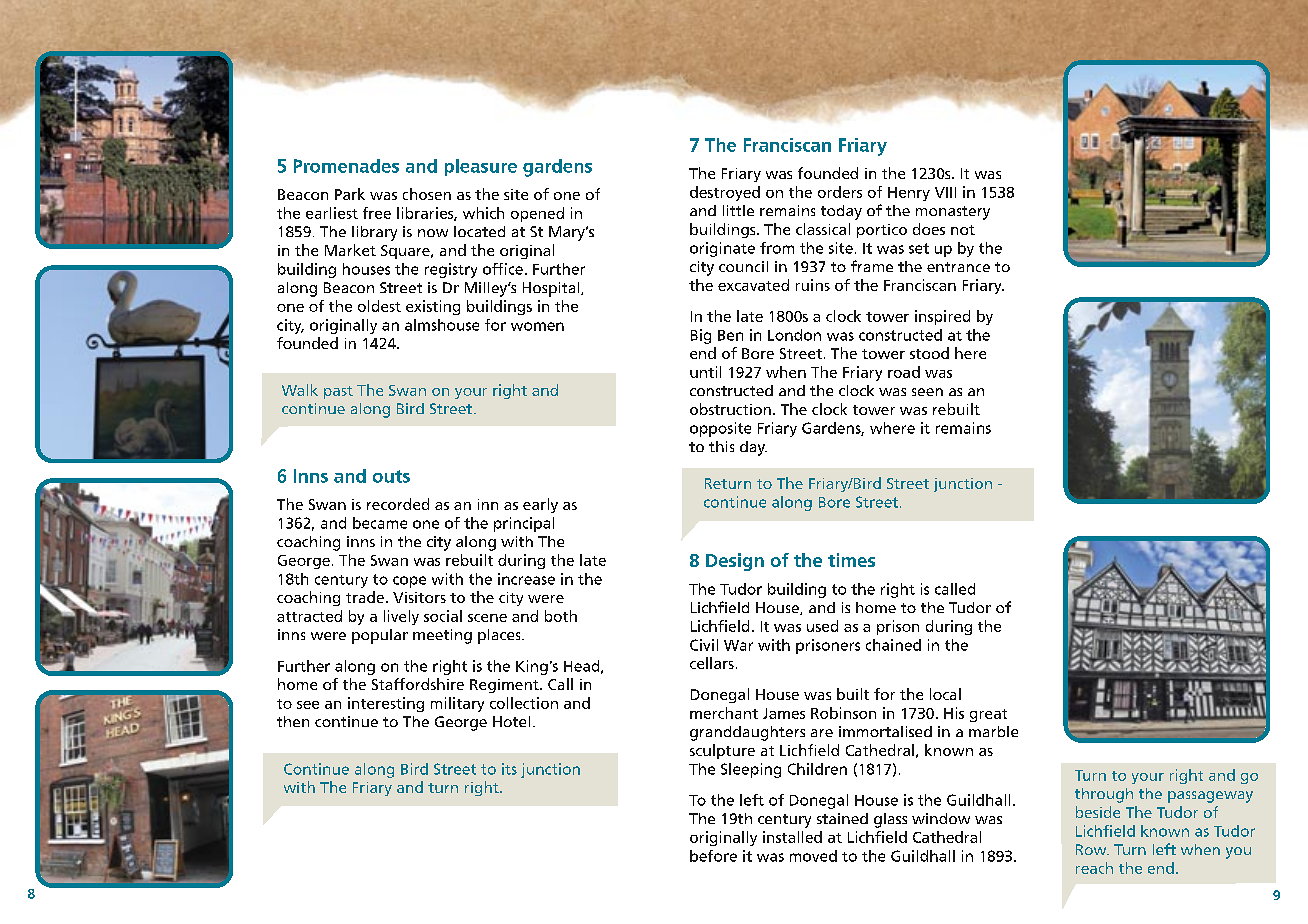 The image size is (1308, 924). Describe the element at coordinates (851, 560) in the screenshot. I see `times` at that location.
